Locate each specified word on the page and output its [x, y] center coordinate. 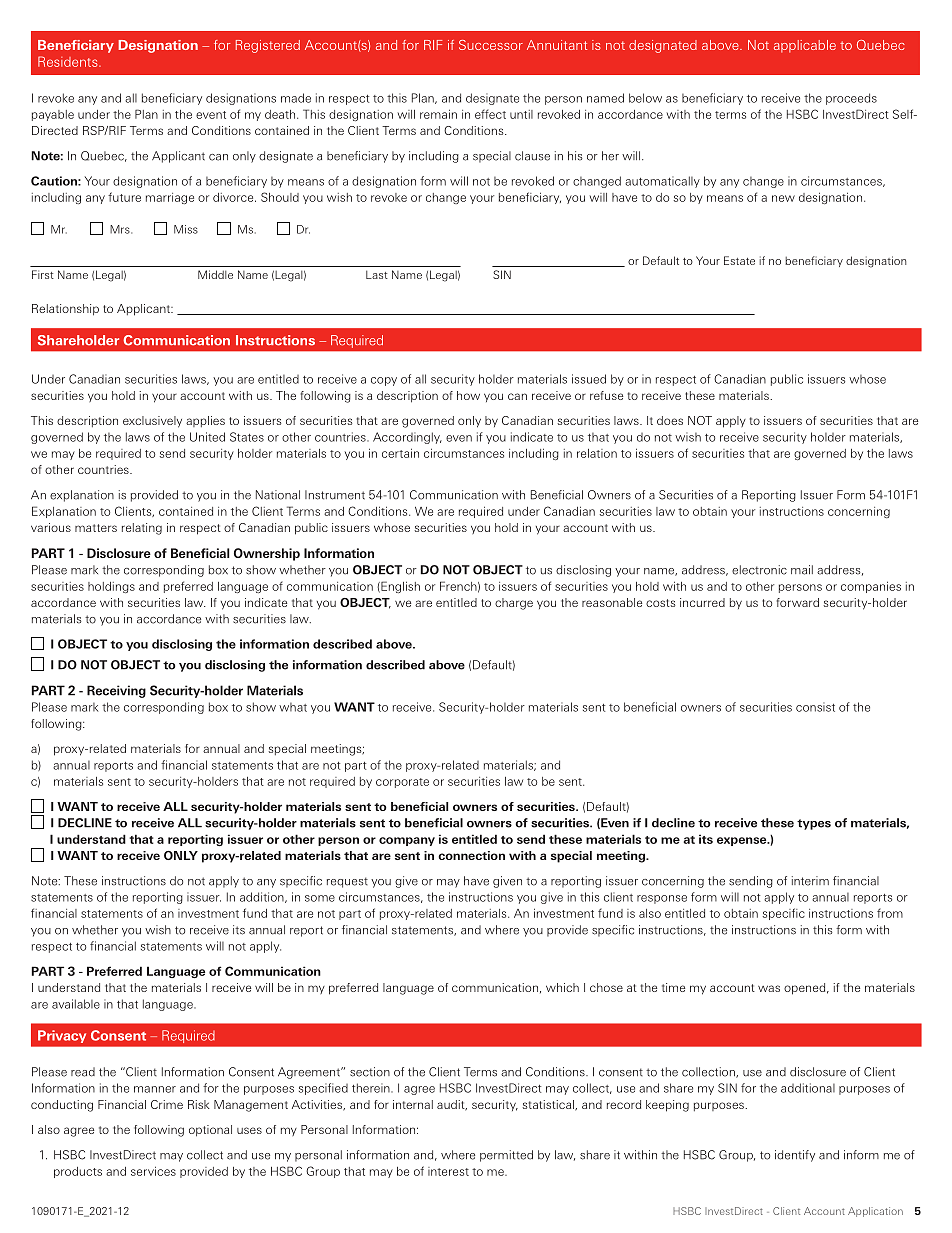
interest [448, 1171]
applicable [805, 46]
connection [471, 855]
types [814, 824]
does [670, 420]
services [153, 1171]
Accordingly [407, 438]
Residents [69, 61]
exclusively [152, 422]
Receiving [116, 691]
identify [795, 1156]
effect [490, 114]
